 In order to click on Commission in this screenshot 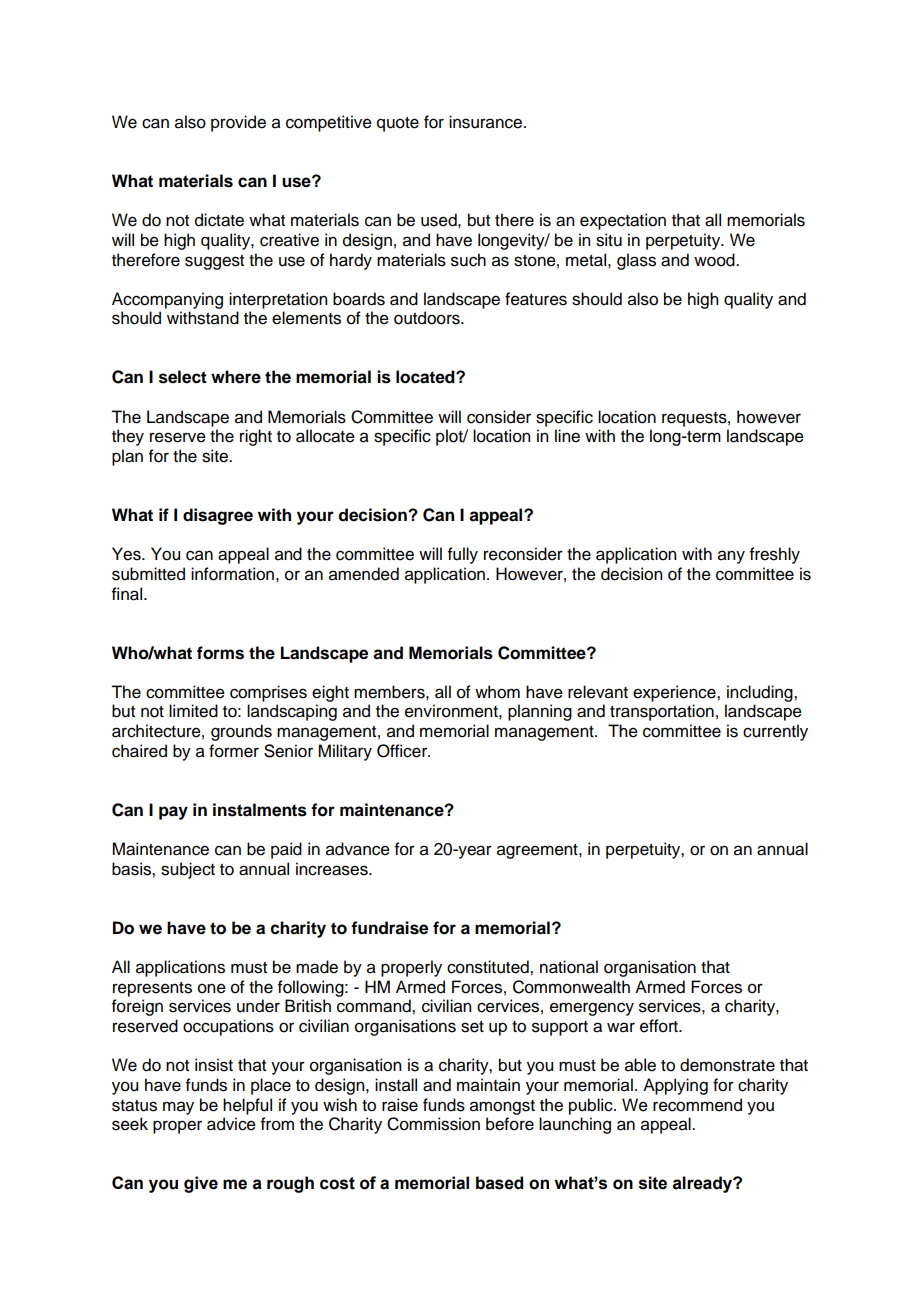, I will do `click(433, 1124)`.
